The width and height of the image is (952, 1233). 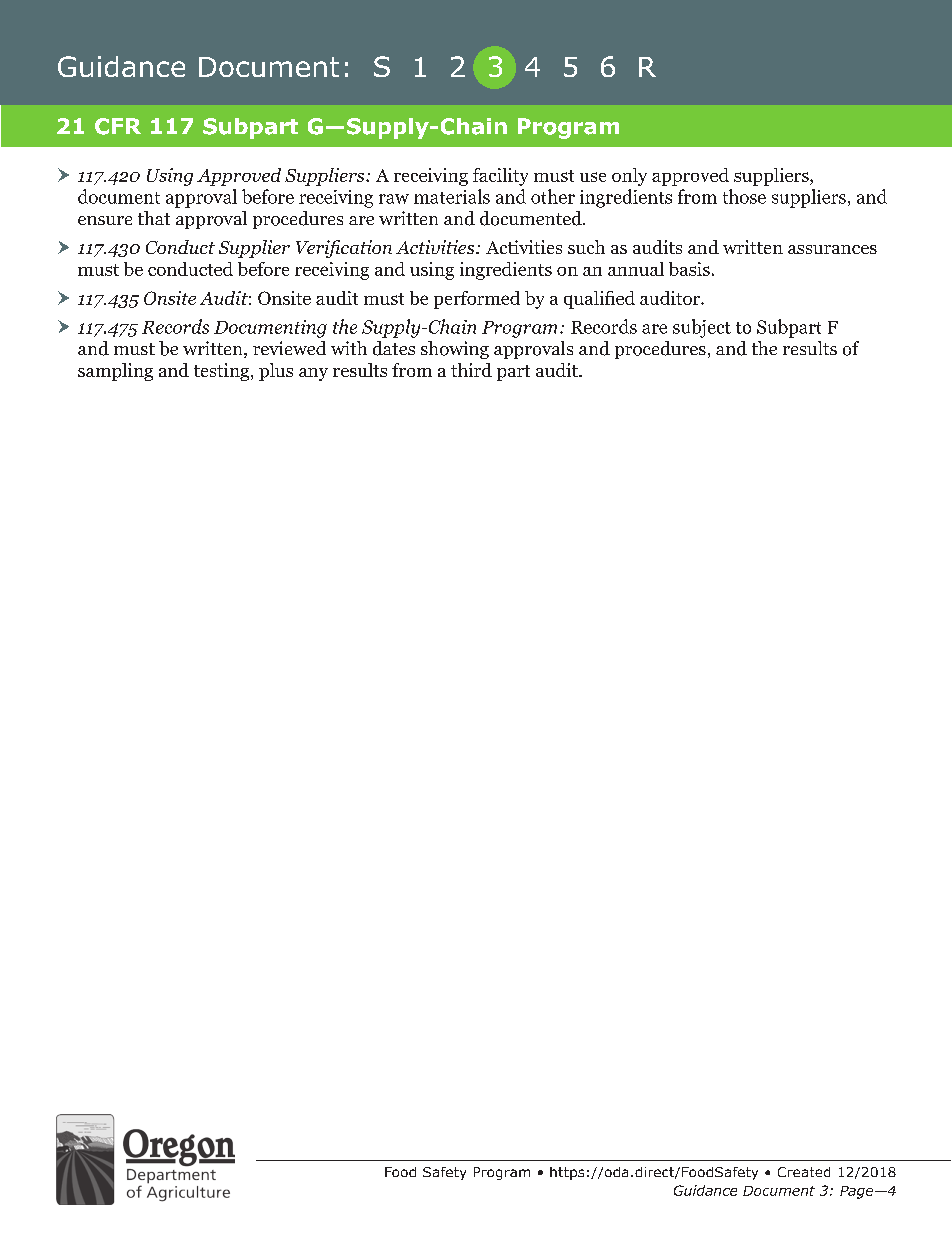 I want to click on CFR, so click(x=118, y=126).
